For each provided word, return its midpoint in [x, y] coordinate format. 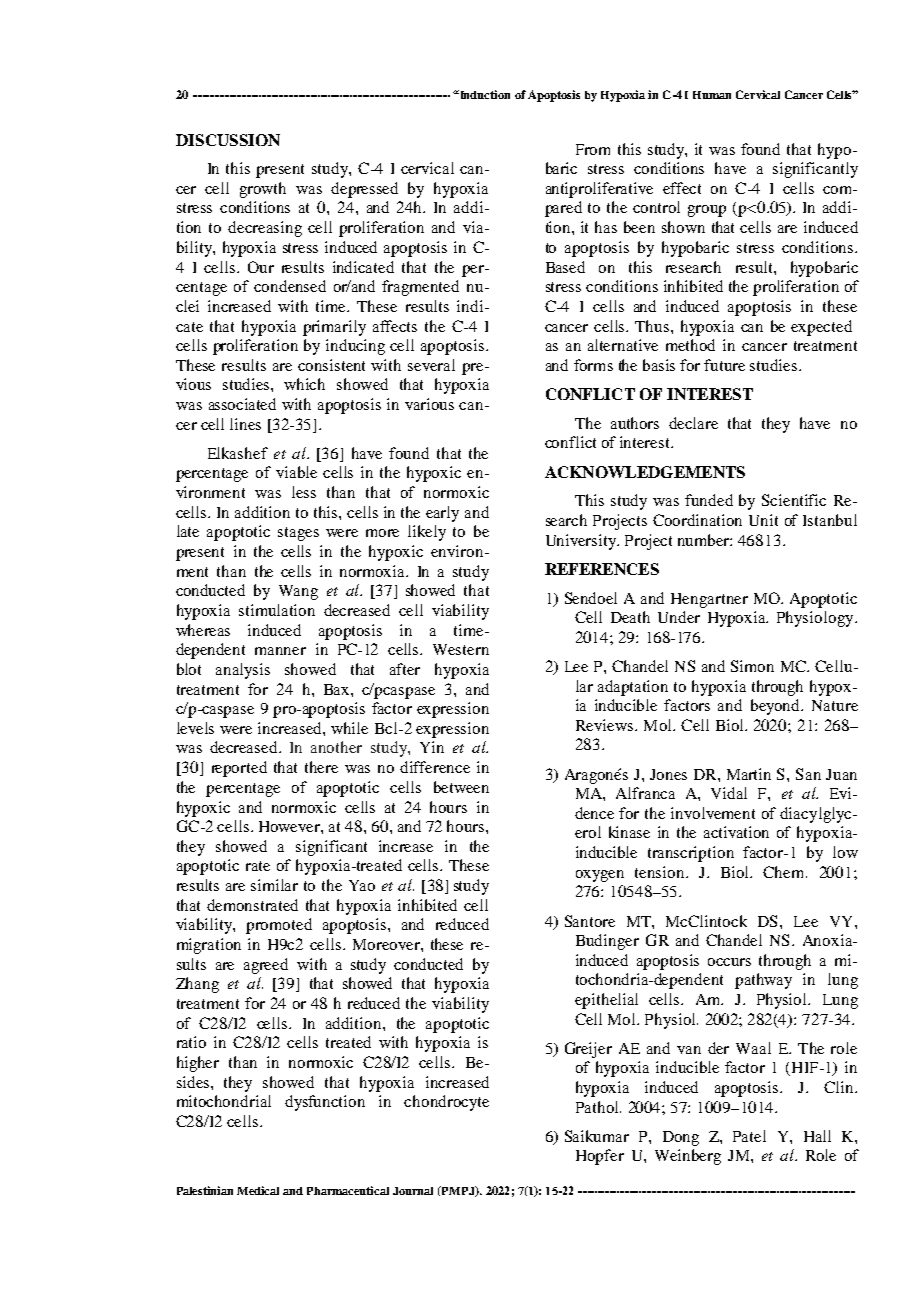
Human [712, 95]
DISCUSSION [228, 140]
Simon [752, 666]
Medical [258, 1190]
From [593, 149]
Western [461, 649]
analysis [243, 671]
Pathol [598, 1107]
